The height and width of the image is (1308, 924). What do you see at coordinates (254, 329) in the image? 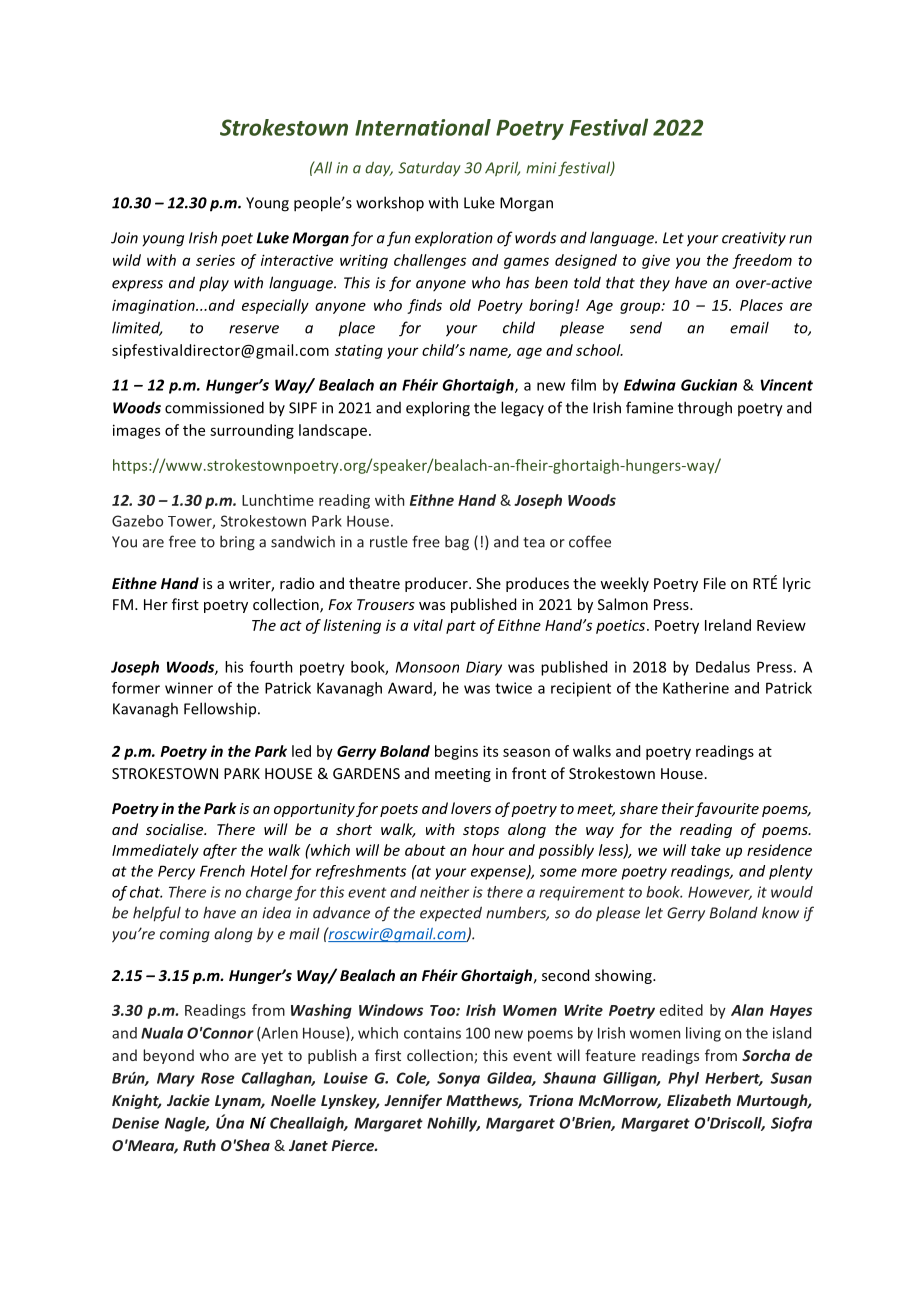
I see `reserve` at bounding box center [254, 329].
